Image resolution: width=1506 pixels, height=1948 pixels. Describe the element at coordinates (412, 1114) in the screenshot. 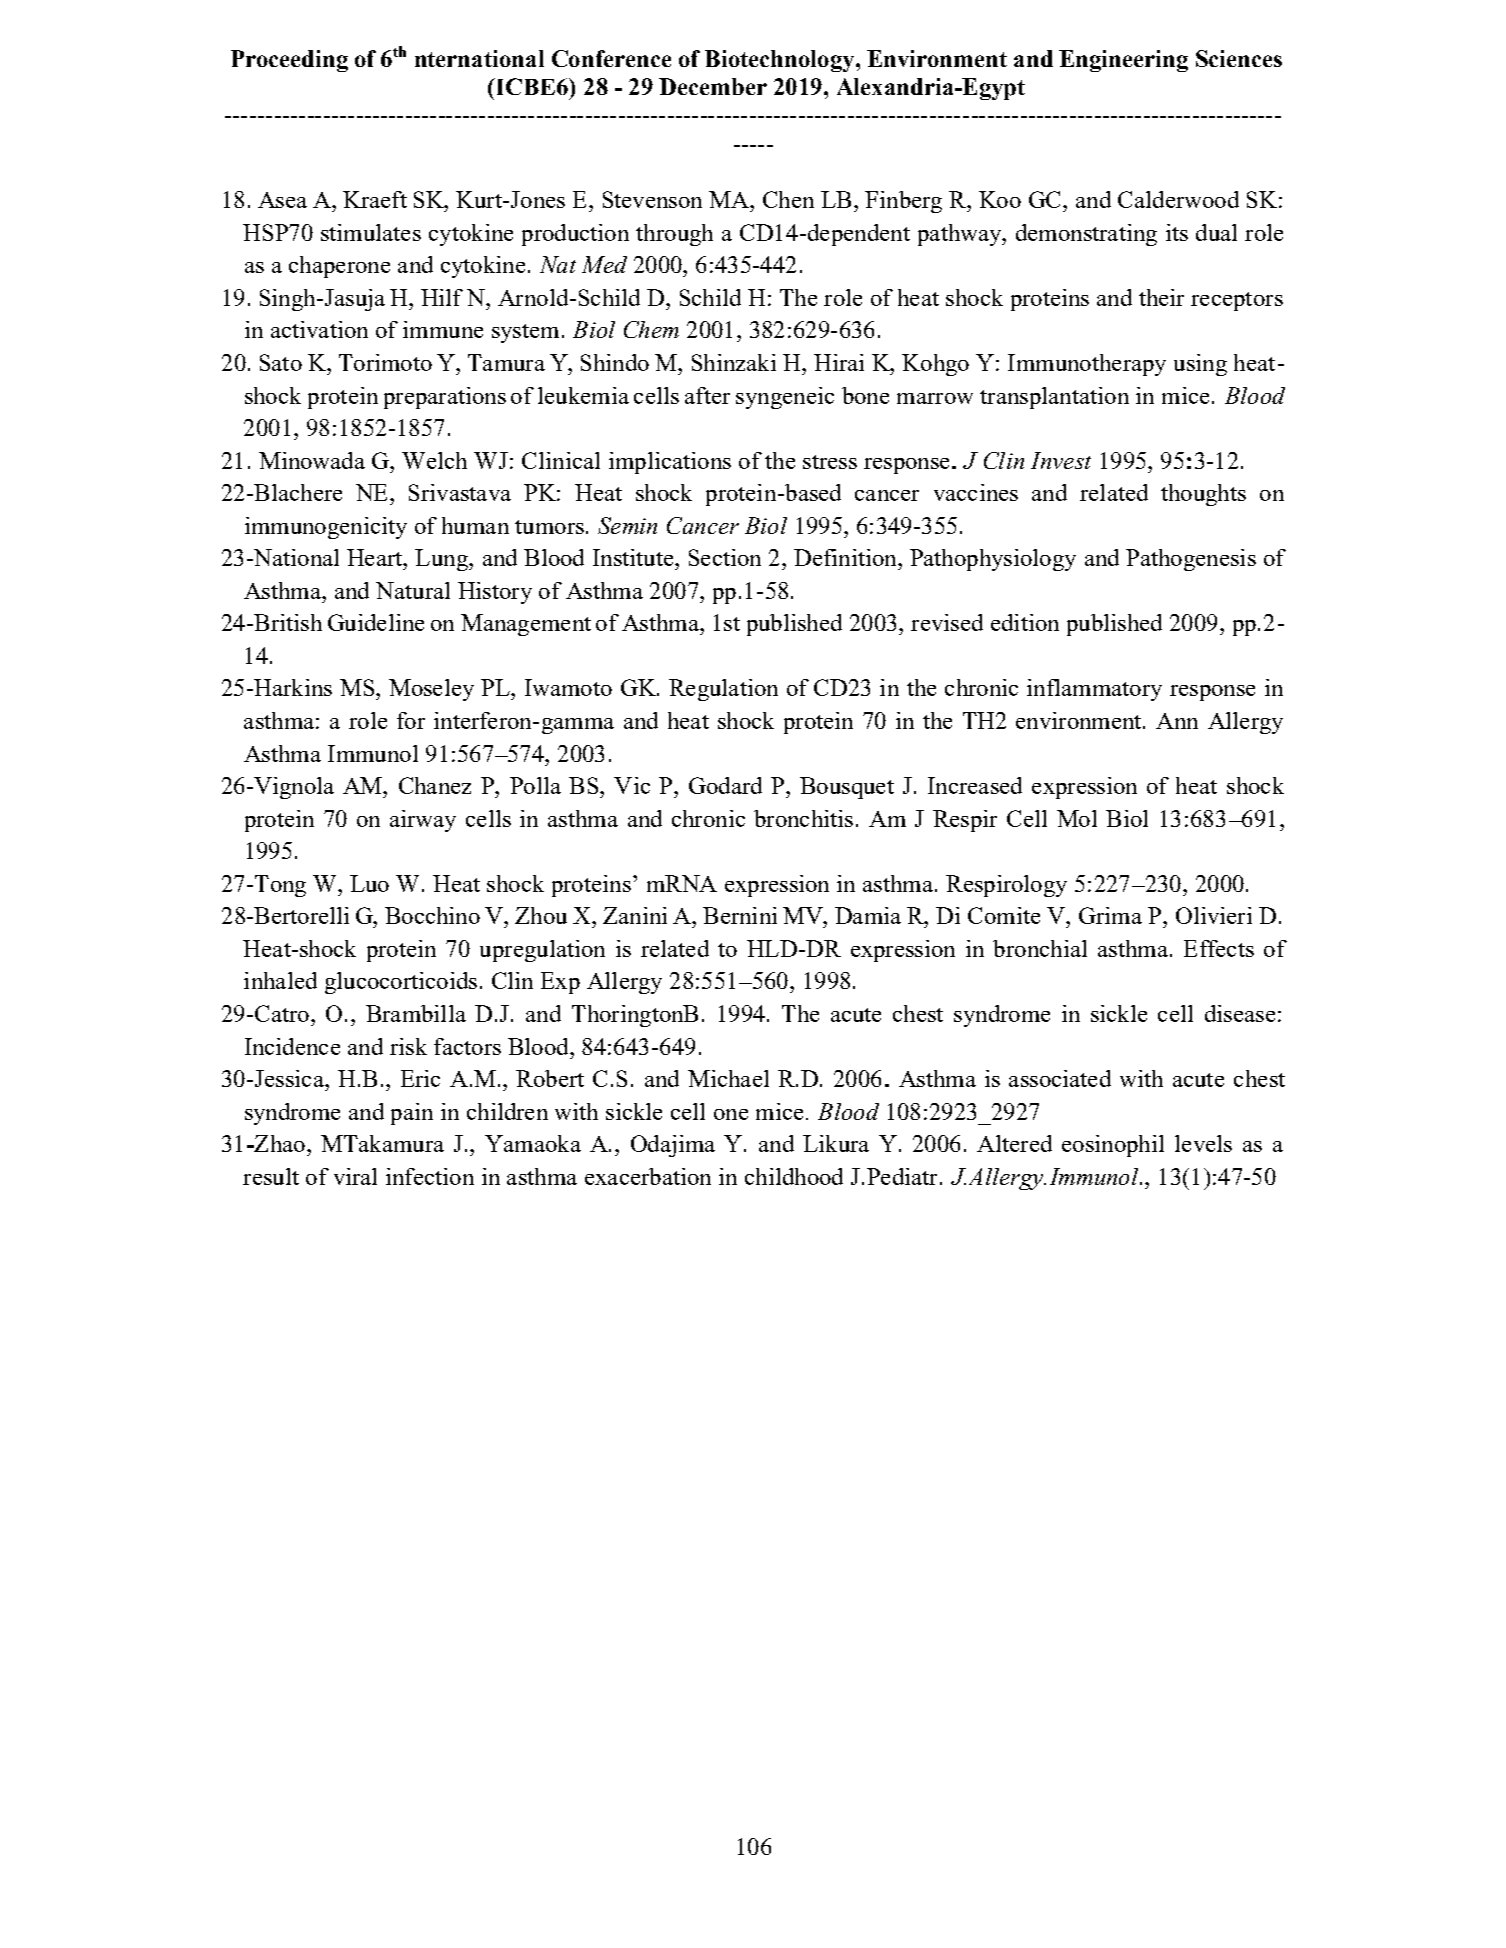

I see `pain` at that location.
